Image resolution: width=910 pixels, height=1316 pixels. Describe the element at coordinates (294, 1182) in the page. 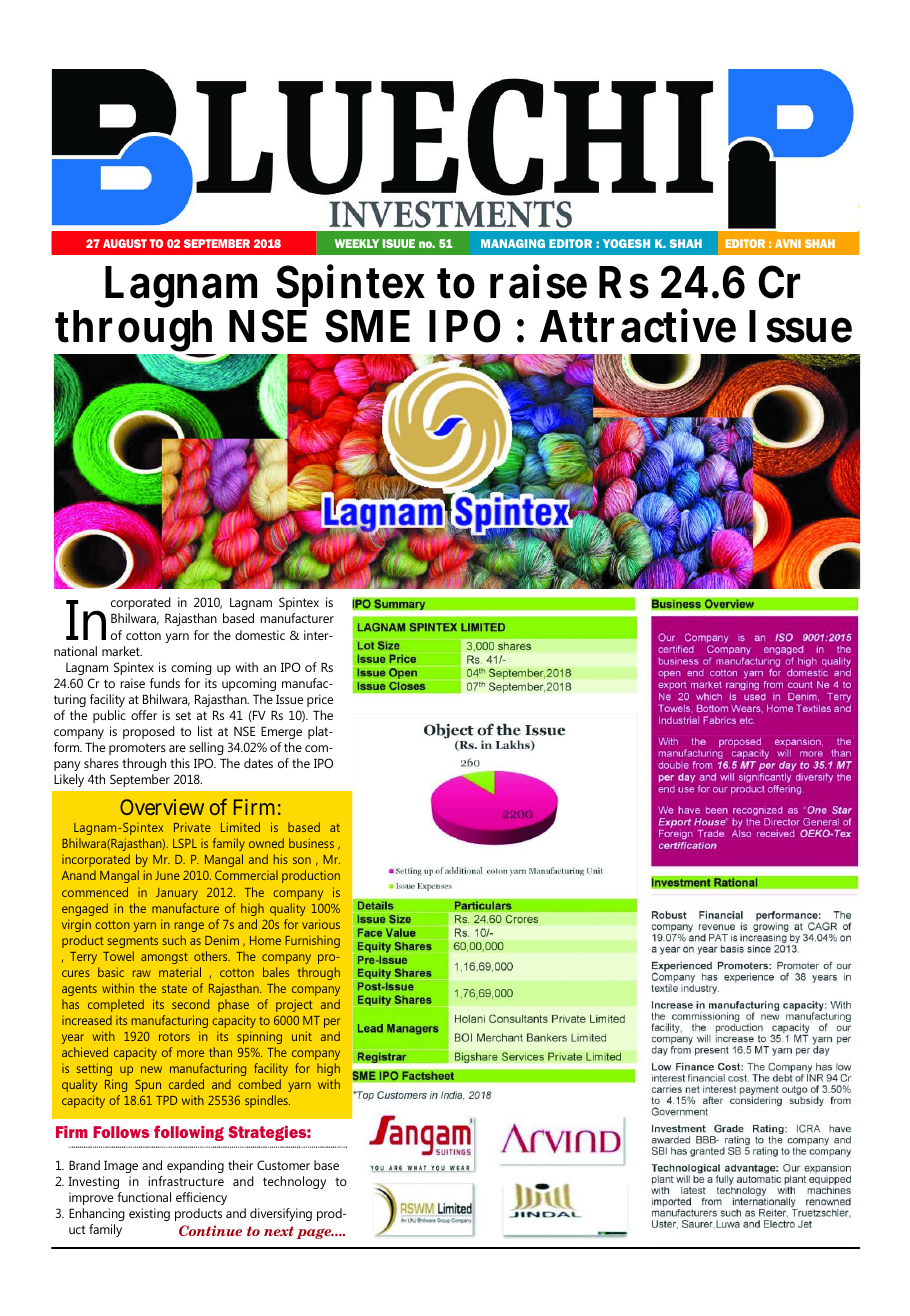

I see `technology` at that location.
